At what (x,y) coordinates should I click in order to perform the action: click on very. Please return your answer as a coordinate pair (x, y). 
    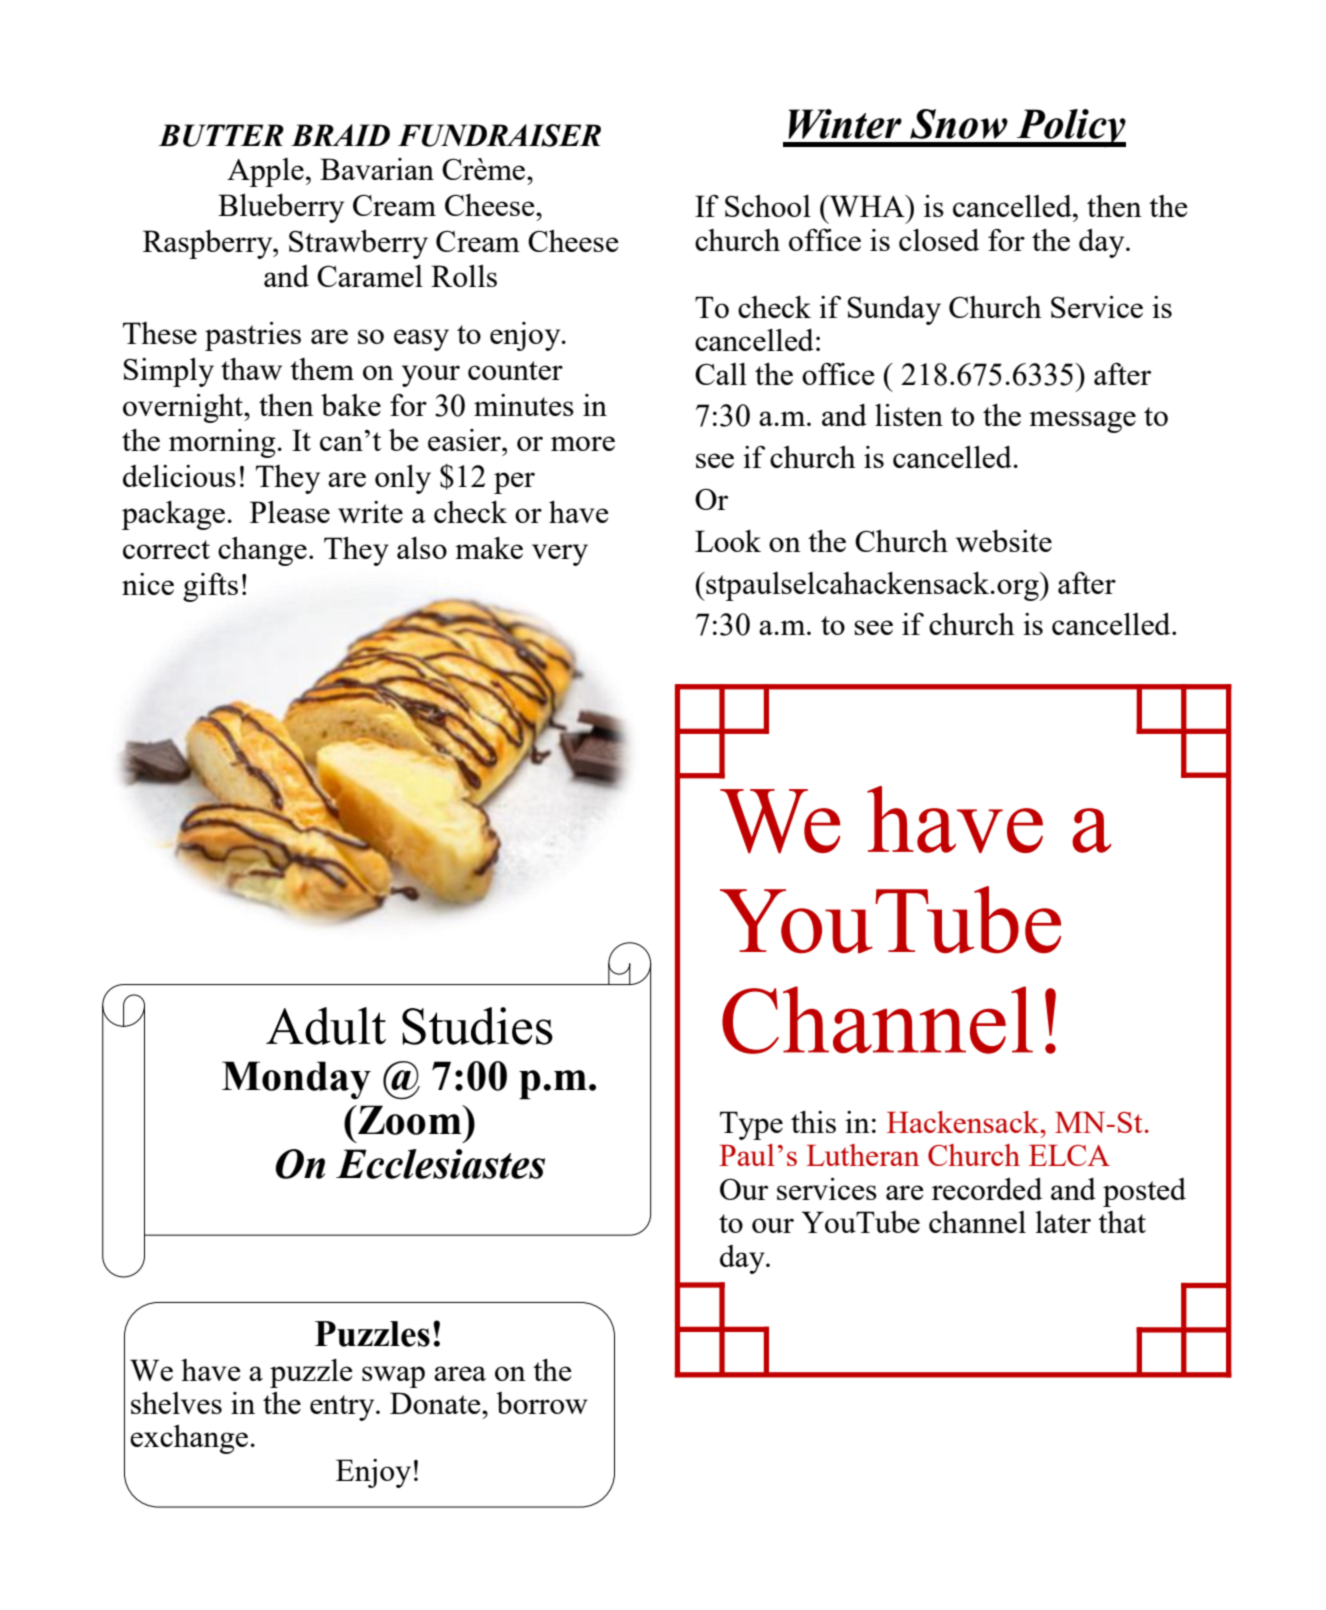
    Looking at the image, I should click on (560, 555).
